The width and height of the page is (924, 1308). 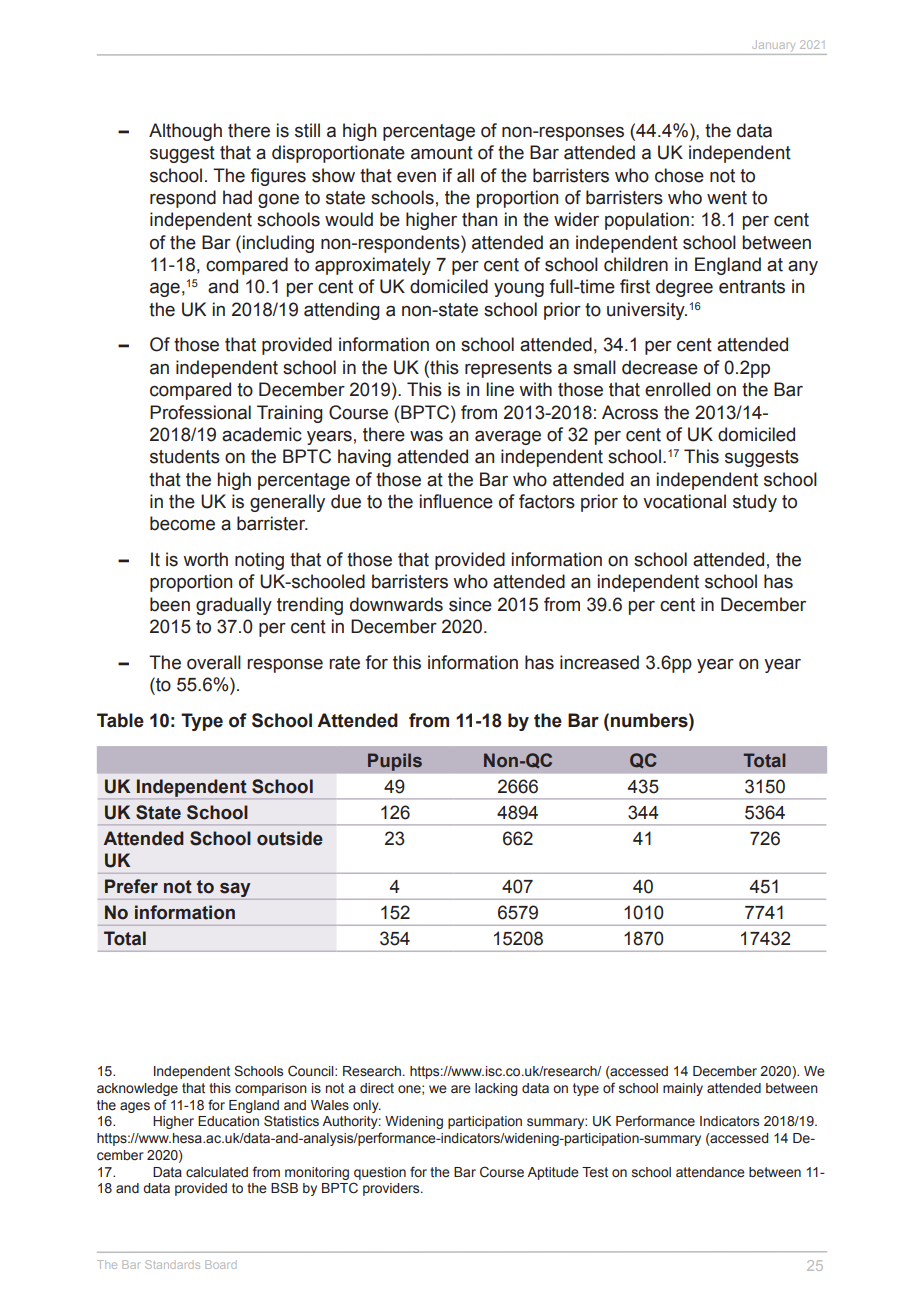 What do you see at coordinates (442, 153) in the page?
I see `amount` at bounding box center [442, 153].
